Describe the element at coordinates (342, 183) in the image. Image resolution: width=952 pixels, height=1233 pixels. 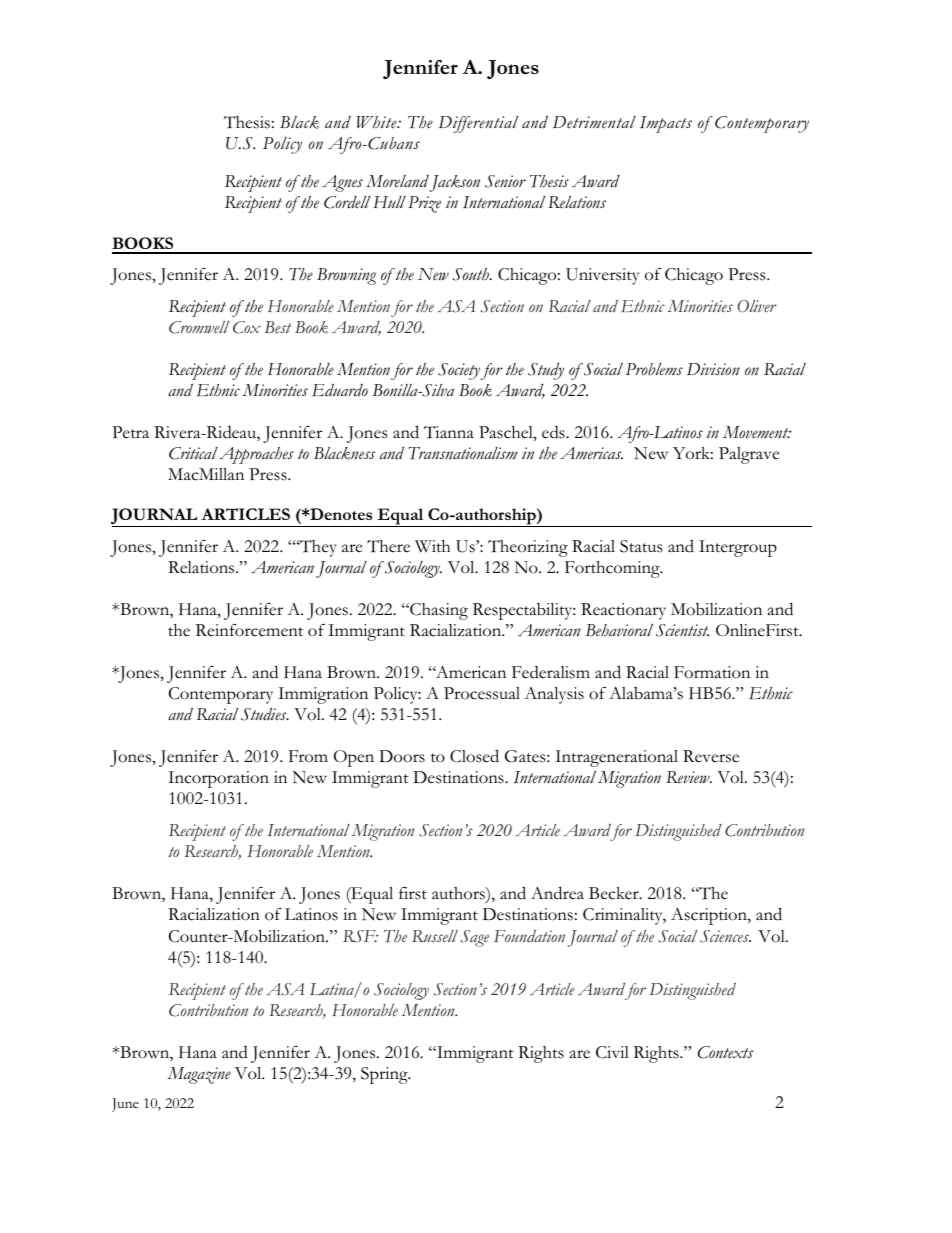
I see `Agnes` at that location.
